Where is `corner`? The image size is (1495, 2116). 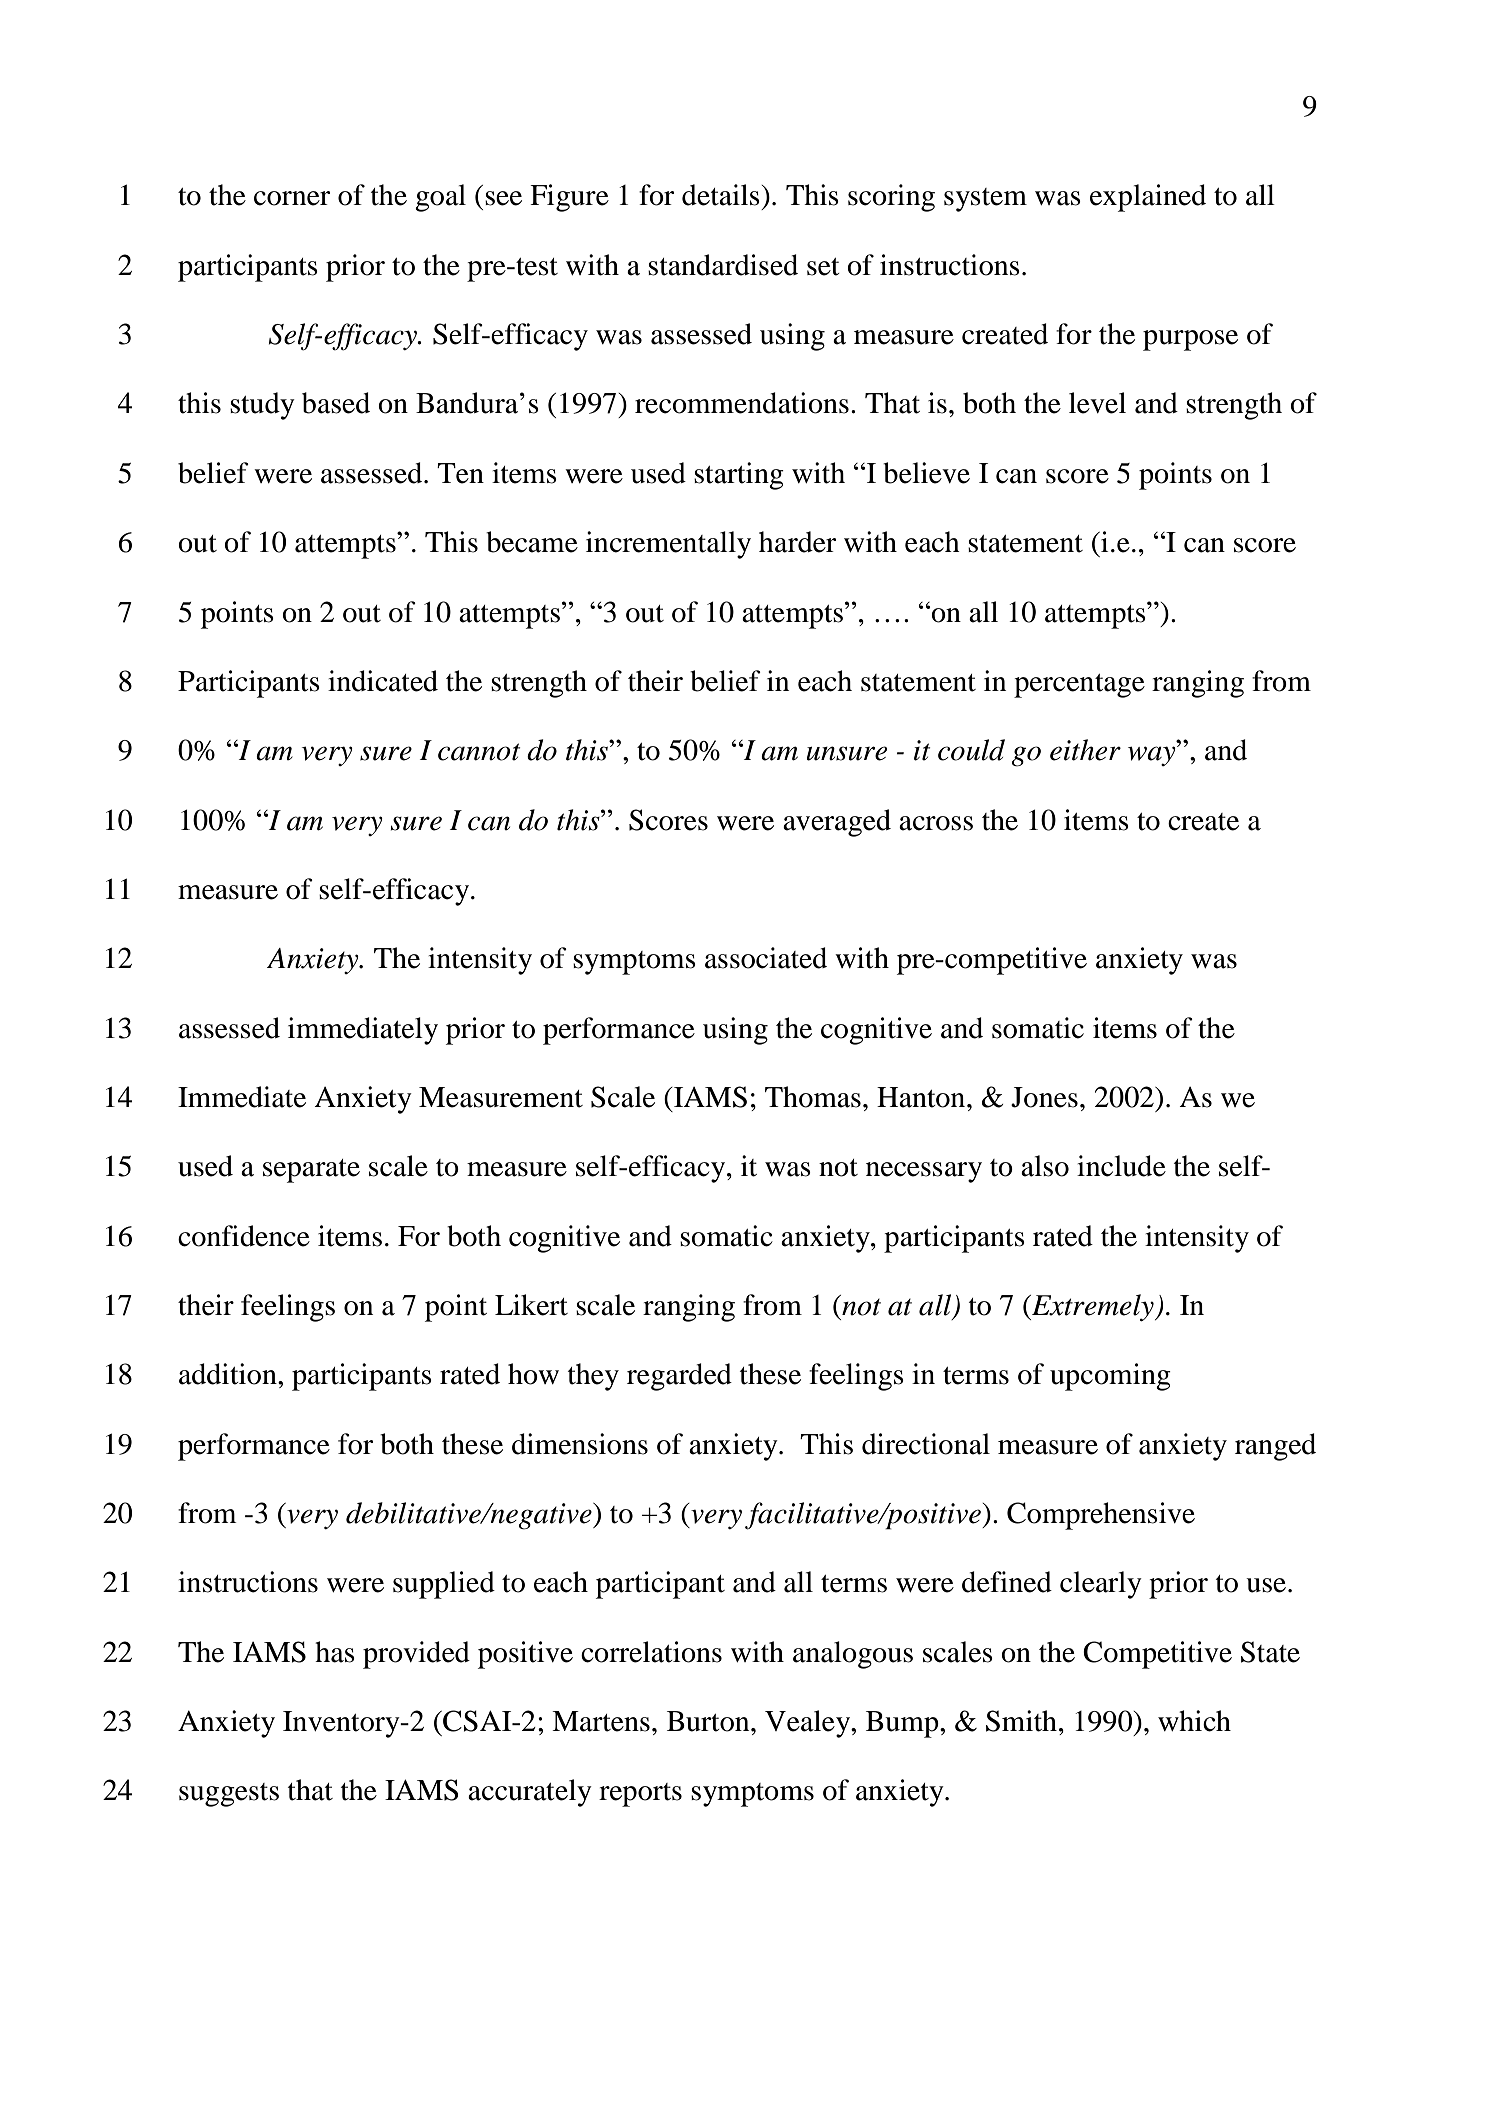 corner is located at coordinates (292, 198).
